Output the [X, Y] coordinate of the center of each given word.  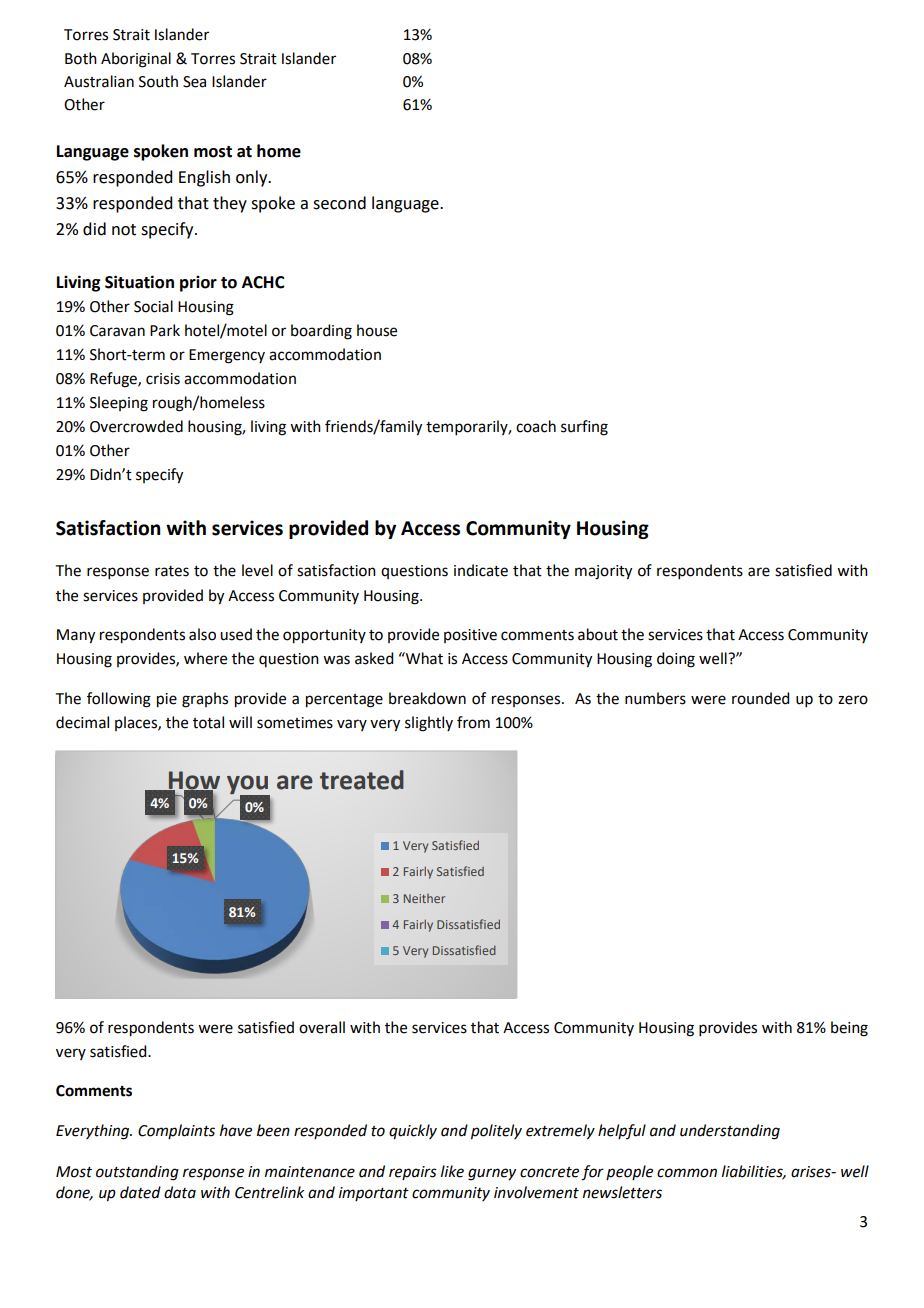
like [452, 1171]
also [202, 634]
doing [676, 660]
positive [470, 636]
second [339, 203]
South [158, 81]
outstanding [137, 1173]
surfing [584, 428]
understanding [730, 1132]
